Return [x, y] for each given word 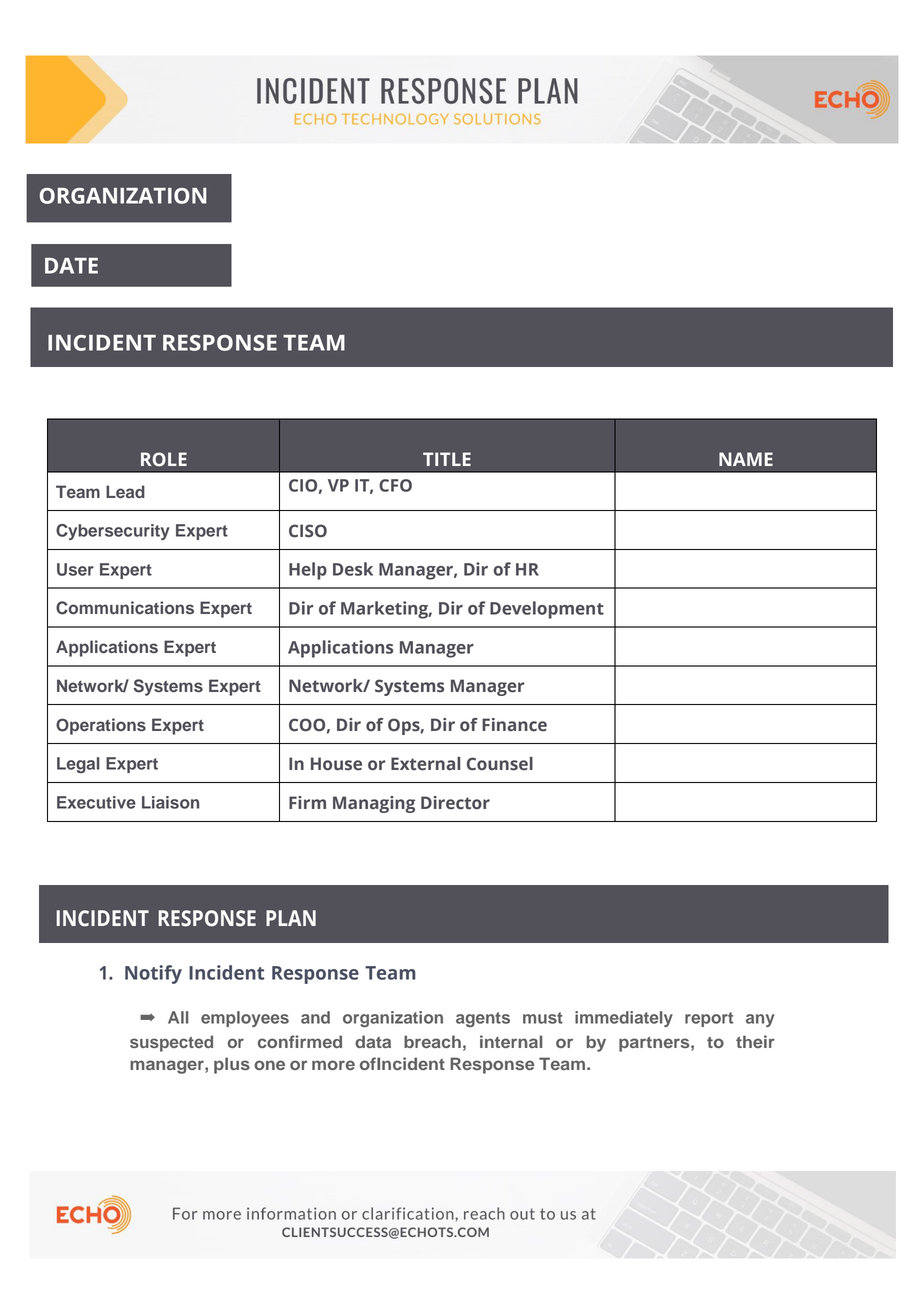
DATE [71, 266]
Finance [514, 725]
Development [547, 610]
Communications [125, 608]
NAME [746, 459]
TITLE [447, 459]
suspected [171, 1043]
